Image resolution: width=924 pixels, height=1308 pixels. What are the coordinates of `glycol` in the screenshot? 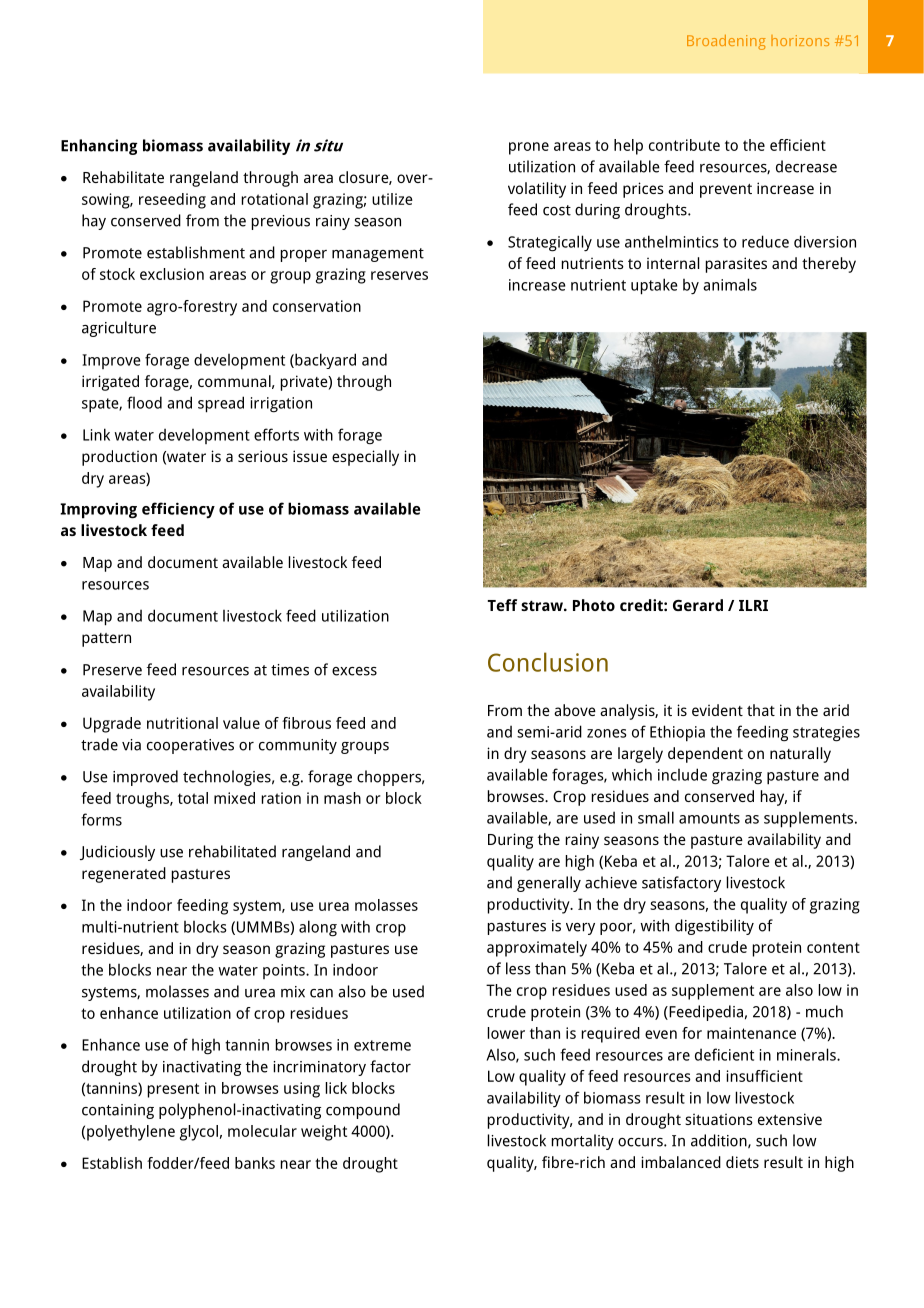 It's located at (199, 1133).
